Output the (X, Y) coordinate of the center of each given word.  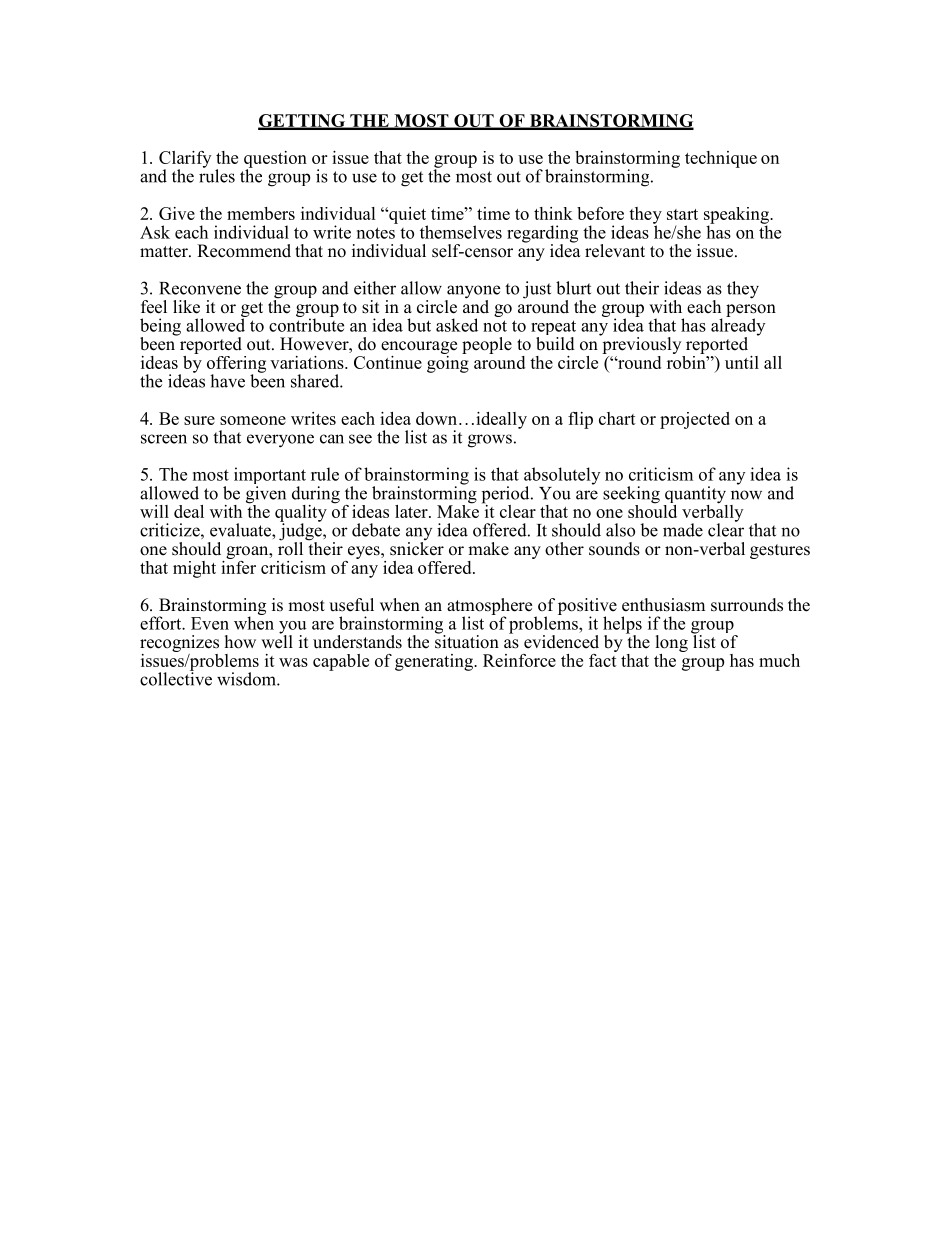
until (742, 362)
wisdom (247, 679)
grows (490, 441)
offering (236, 365)
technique (721, 159)
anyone (472, 293)
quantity (695, 496)
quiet (407, 216)
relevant (615, 251)
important (270, 477)
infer (238, 566)
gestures (780, 551)
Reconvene (200, 288)
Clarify (185, 160)
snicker (417, 549)
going (448, 363)
